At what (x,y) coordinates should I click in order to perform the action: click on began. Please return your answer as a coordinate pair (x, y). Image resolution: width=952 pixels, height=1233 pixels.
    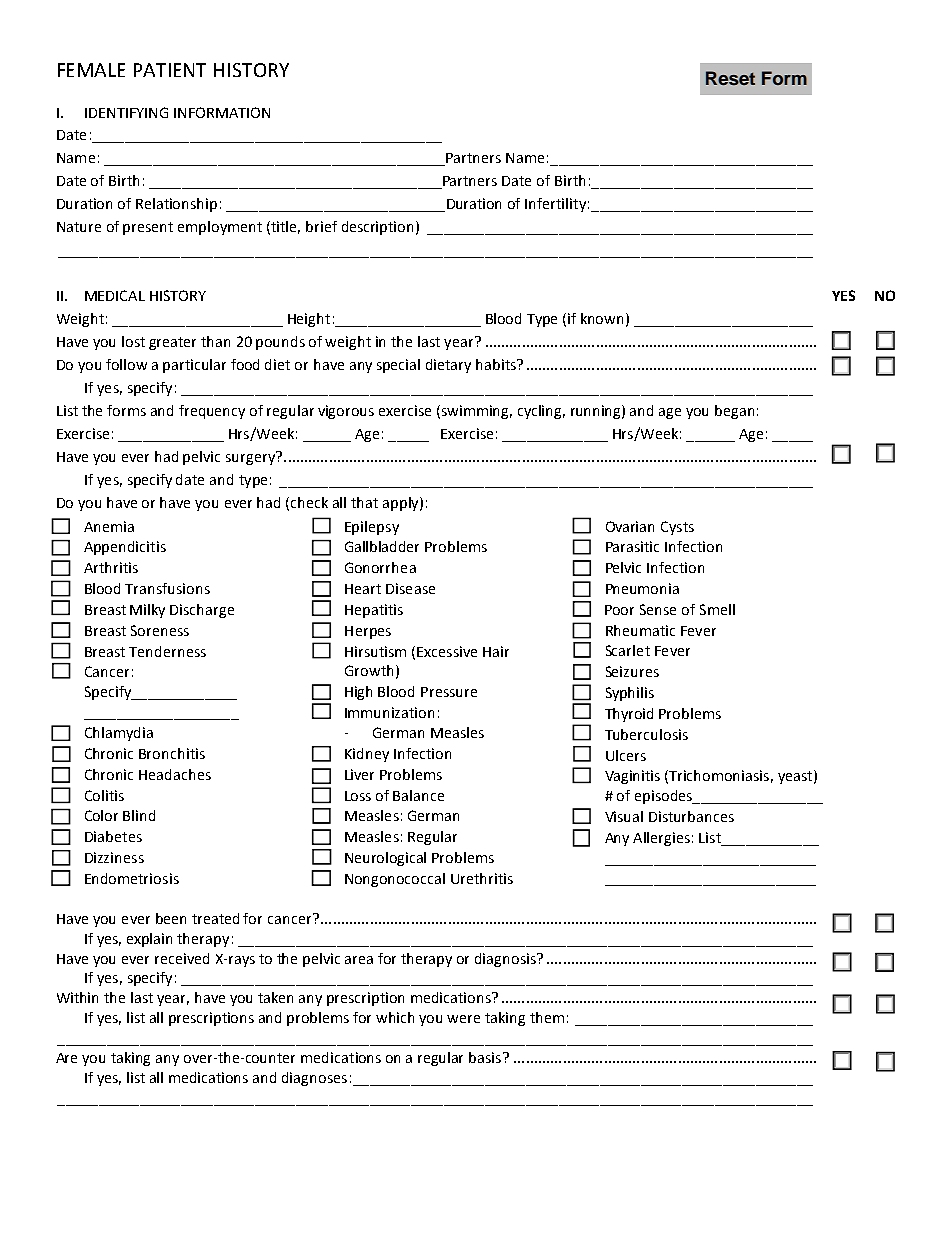
    Looking at the image, I should click on (734, 412).
